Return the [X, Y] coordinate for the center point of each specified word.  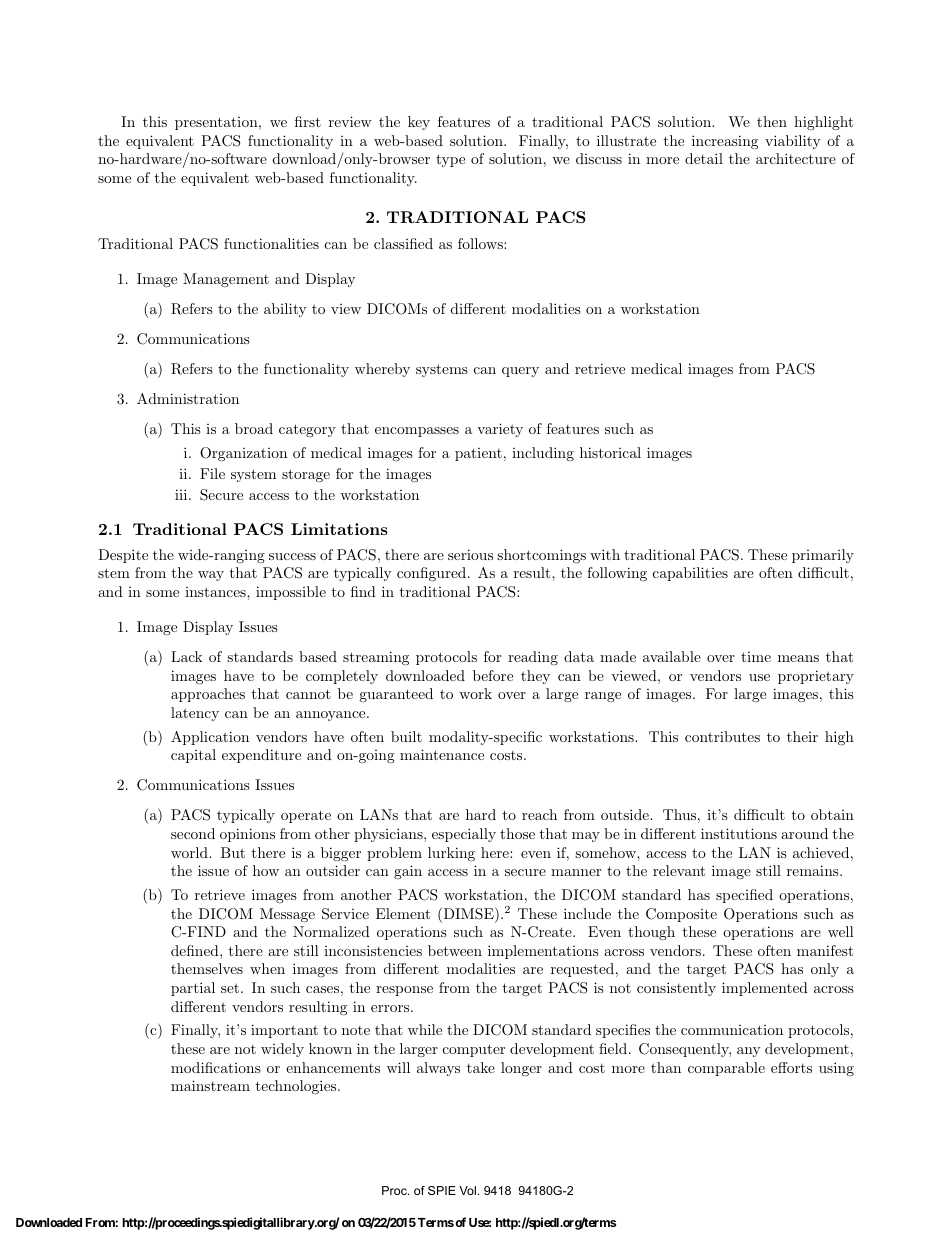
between [455, 950]
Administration [188, 398]
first [308, 121]
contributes [722, 736]
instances [216, 592]
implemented [765, 989]
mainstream [210, 1085]
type [450, 160]
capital [193, 756]
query [520, 372]
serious [470, 554]
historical [610, 452]
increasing [725, 142]
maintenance [442, 754]
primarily [823, 556]
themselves [207, 968]
